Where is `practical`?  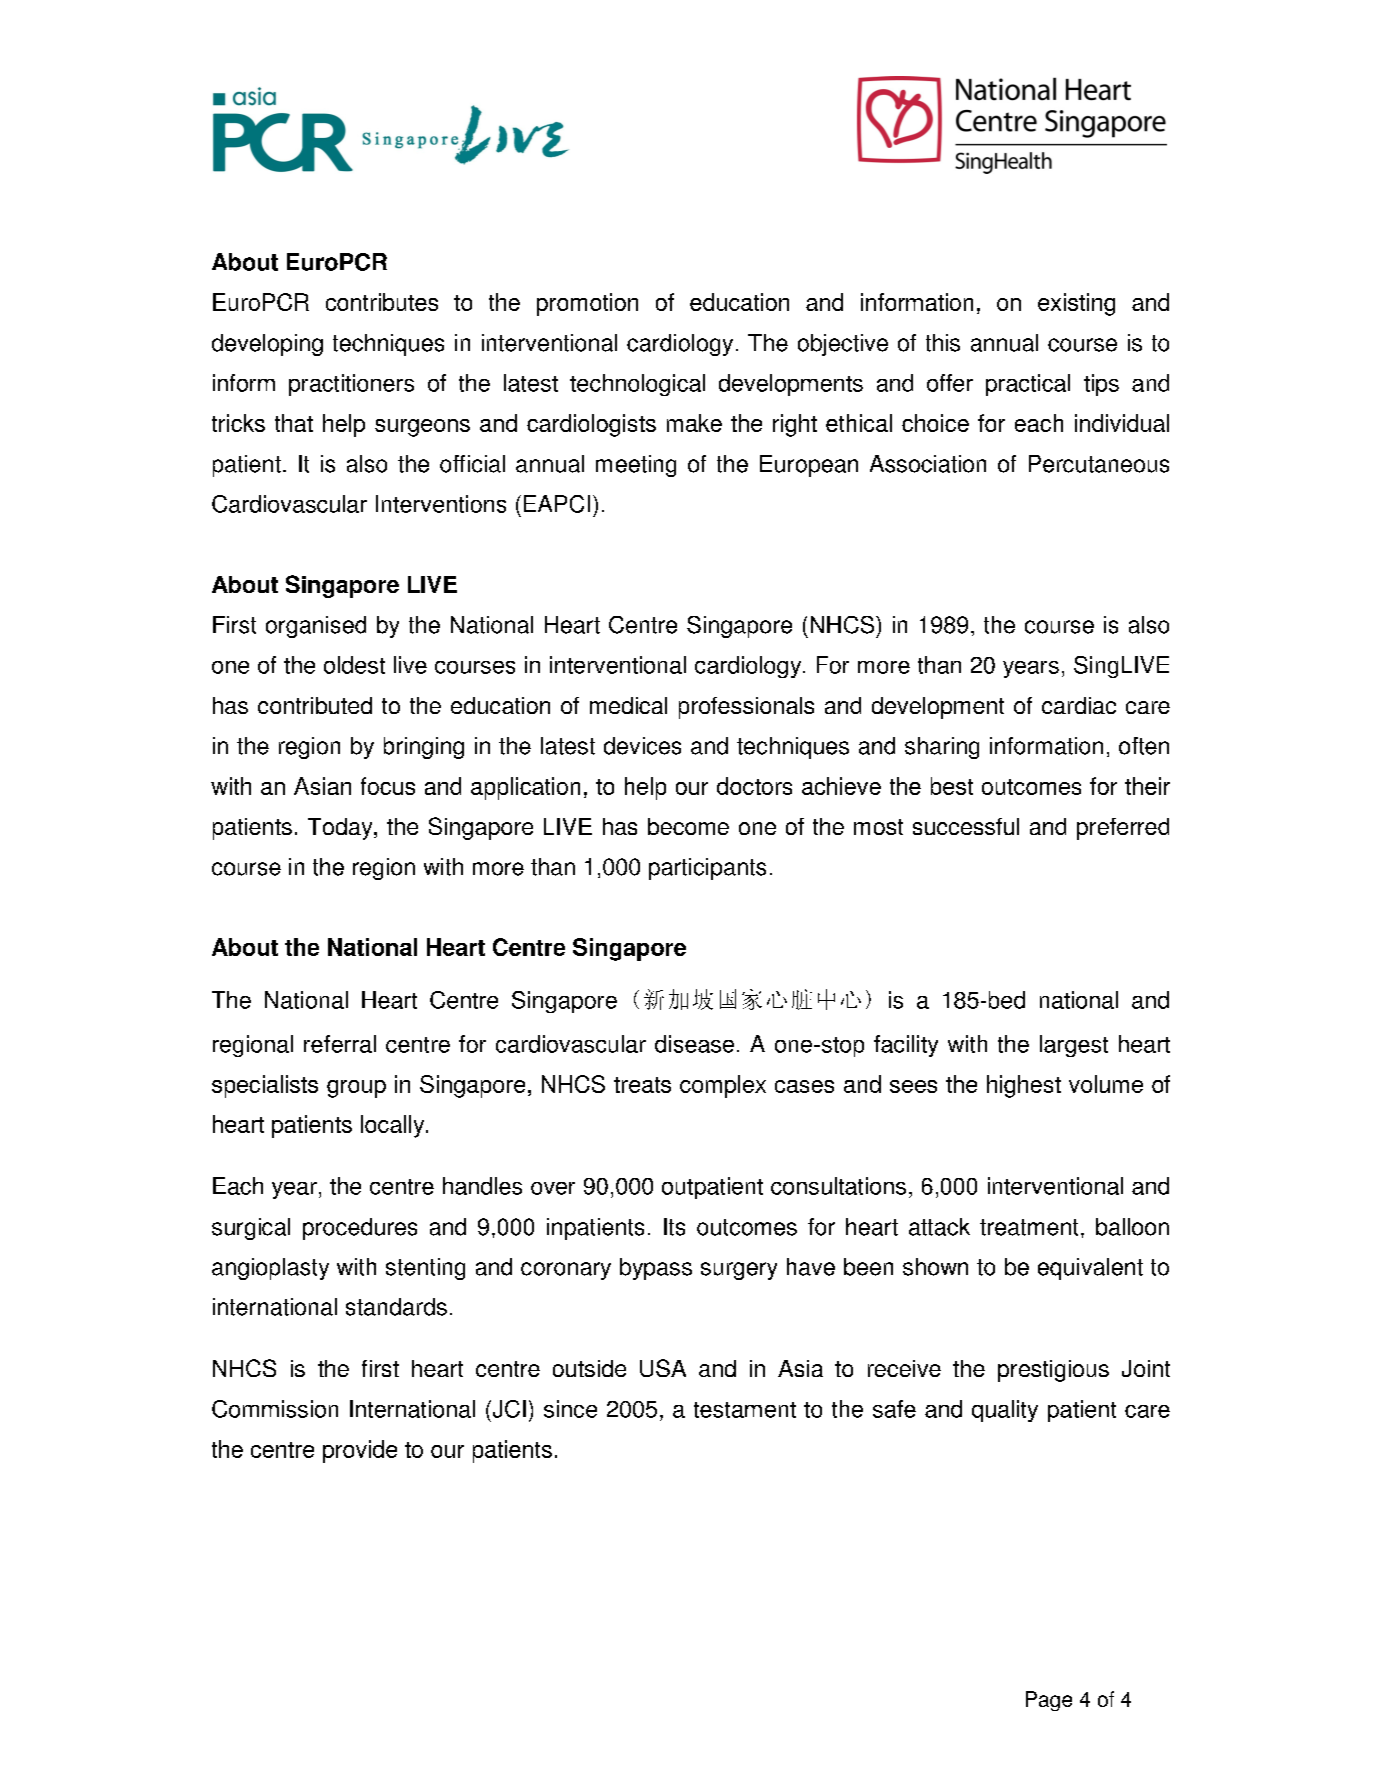 practical is located at coordinates (1028, 385).
